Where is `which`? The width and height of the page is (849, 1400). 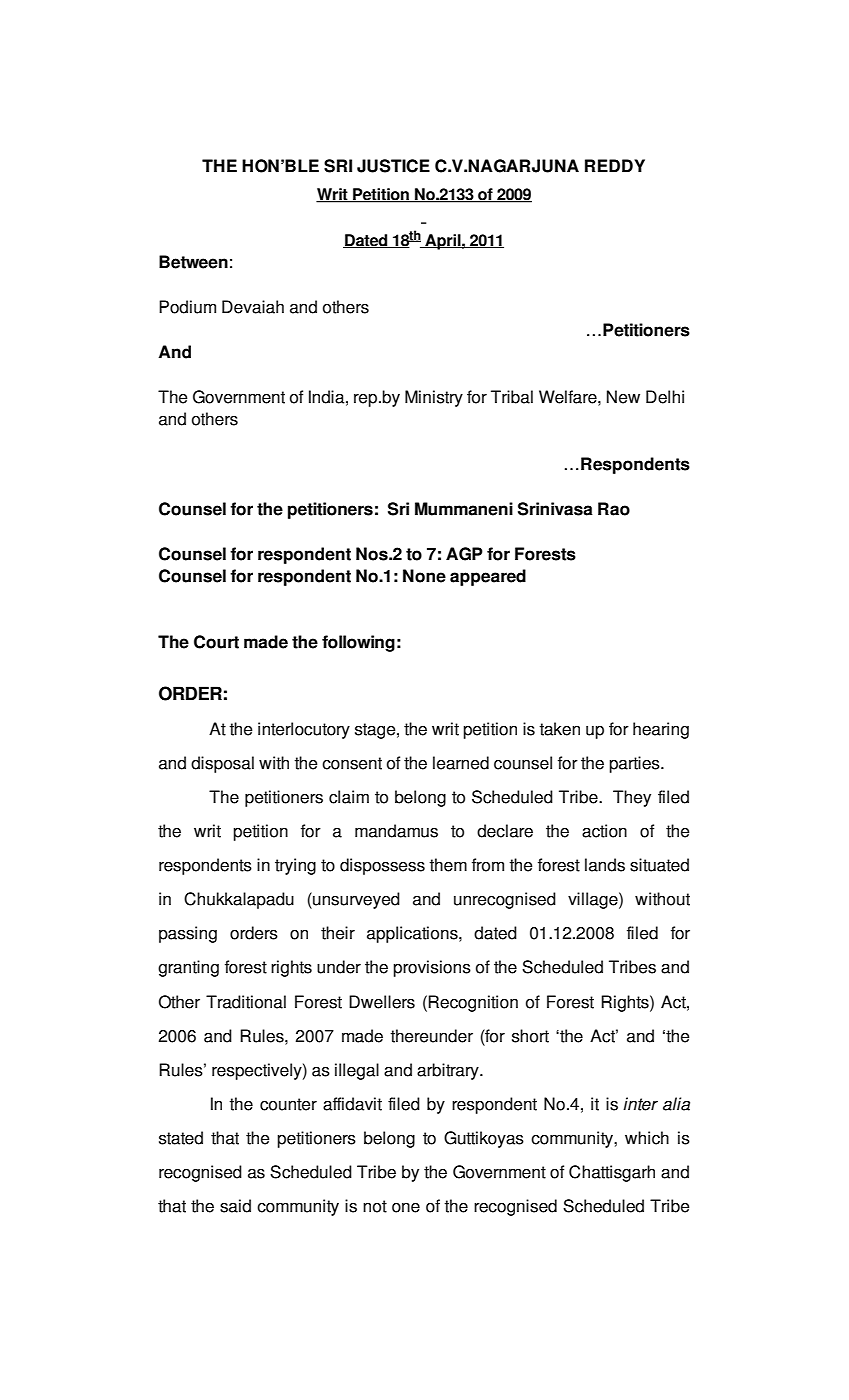 which is located at coordinates (647, 1138).
